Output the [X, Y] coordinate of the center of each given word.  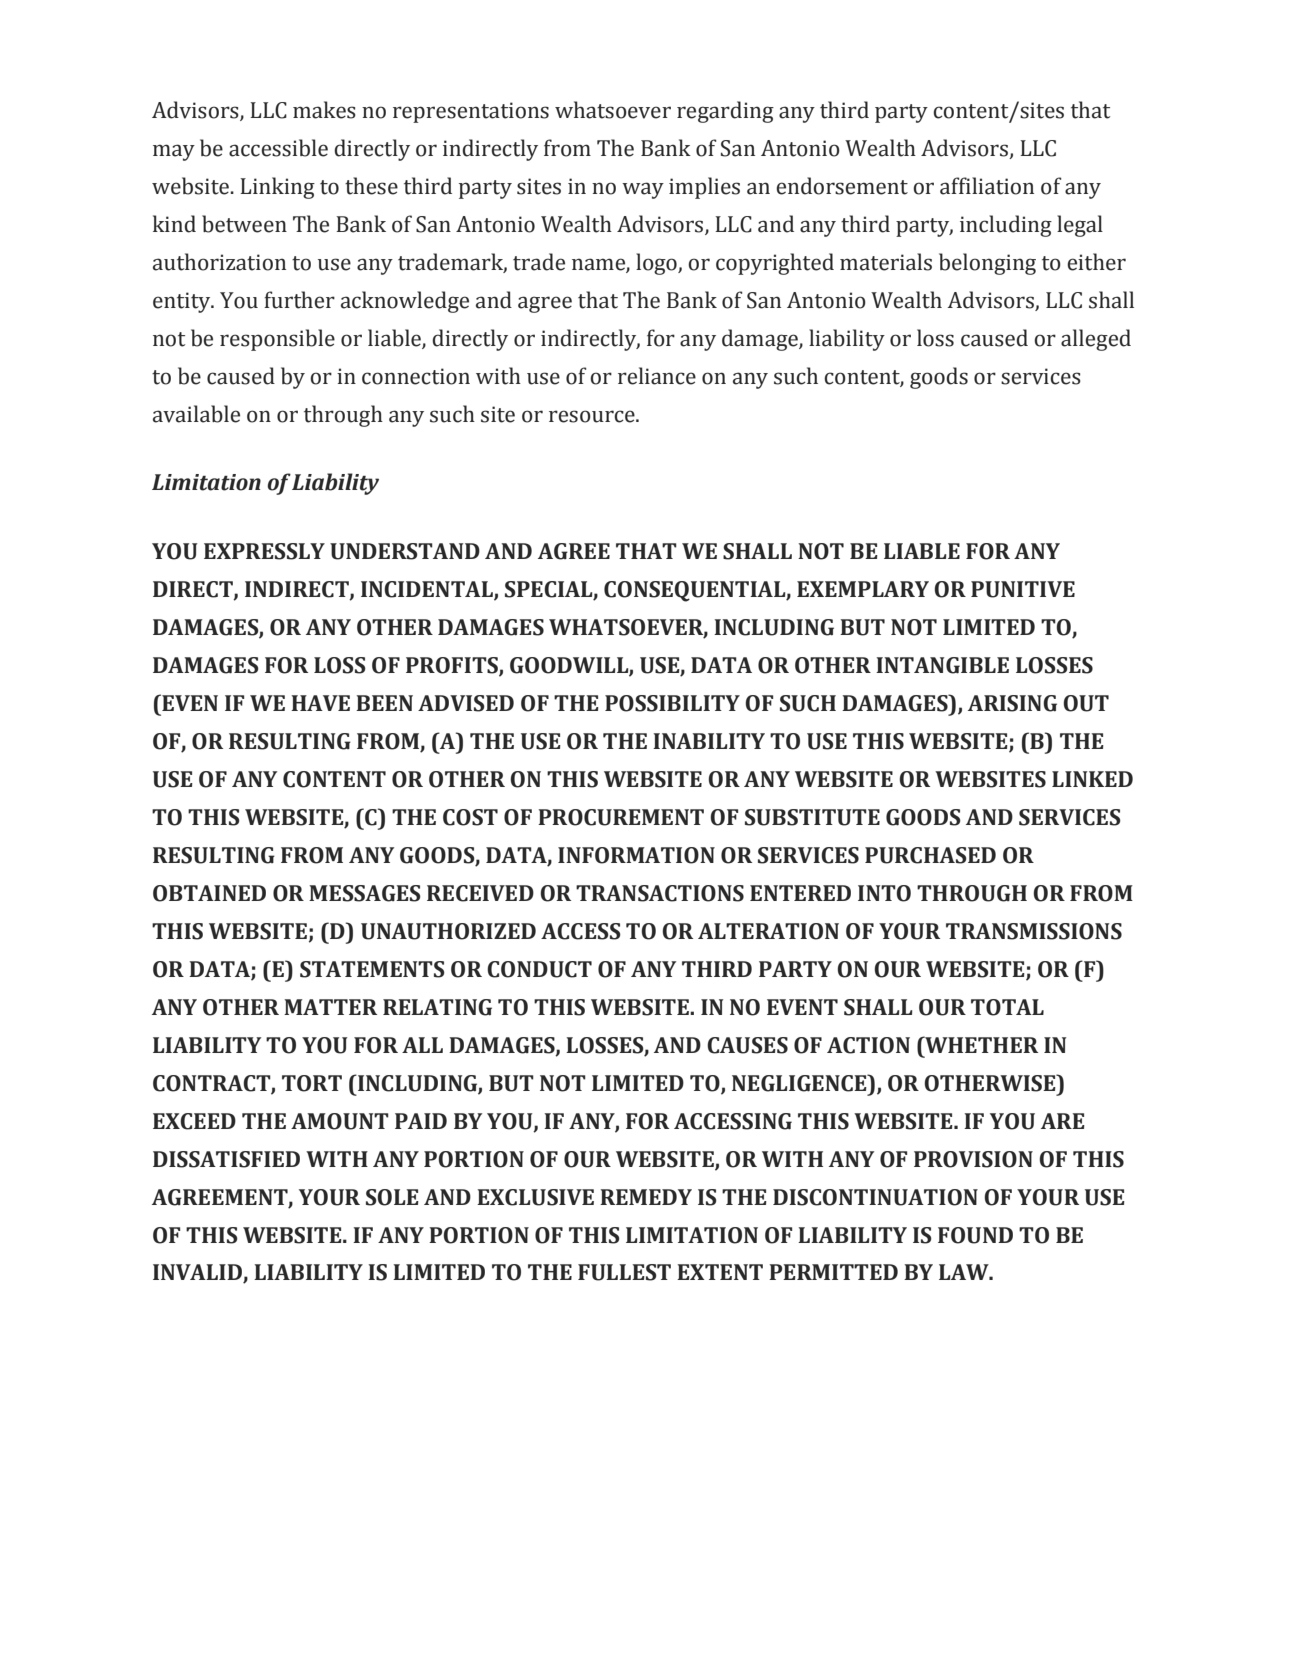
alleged [1096, 340]
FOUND [975, 1235]
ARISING [1012, 703]
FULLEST [624, 1272]
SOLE [392, 1197]
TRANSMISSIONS [1034, 931]
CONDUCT [539, 969]
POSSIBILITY [672, 703]
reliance [657, 376]
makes [324, 110]
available [196, 414]
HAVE [320, 703]
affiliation [987, 186]
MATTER [330, 1007]
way [643, 190]
